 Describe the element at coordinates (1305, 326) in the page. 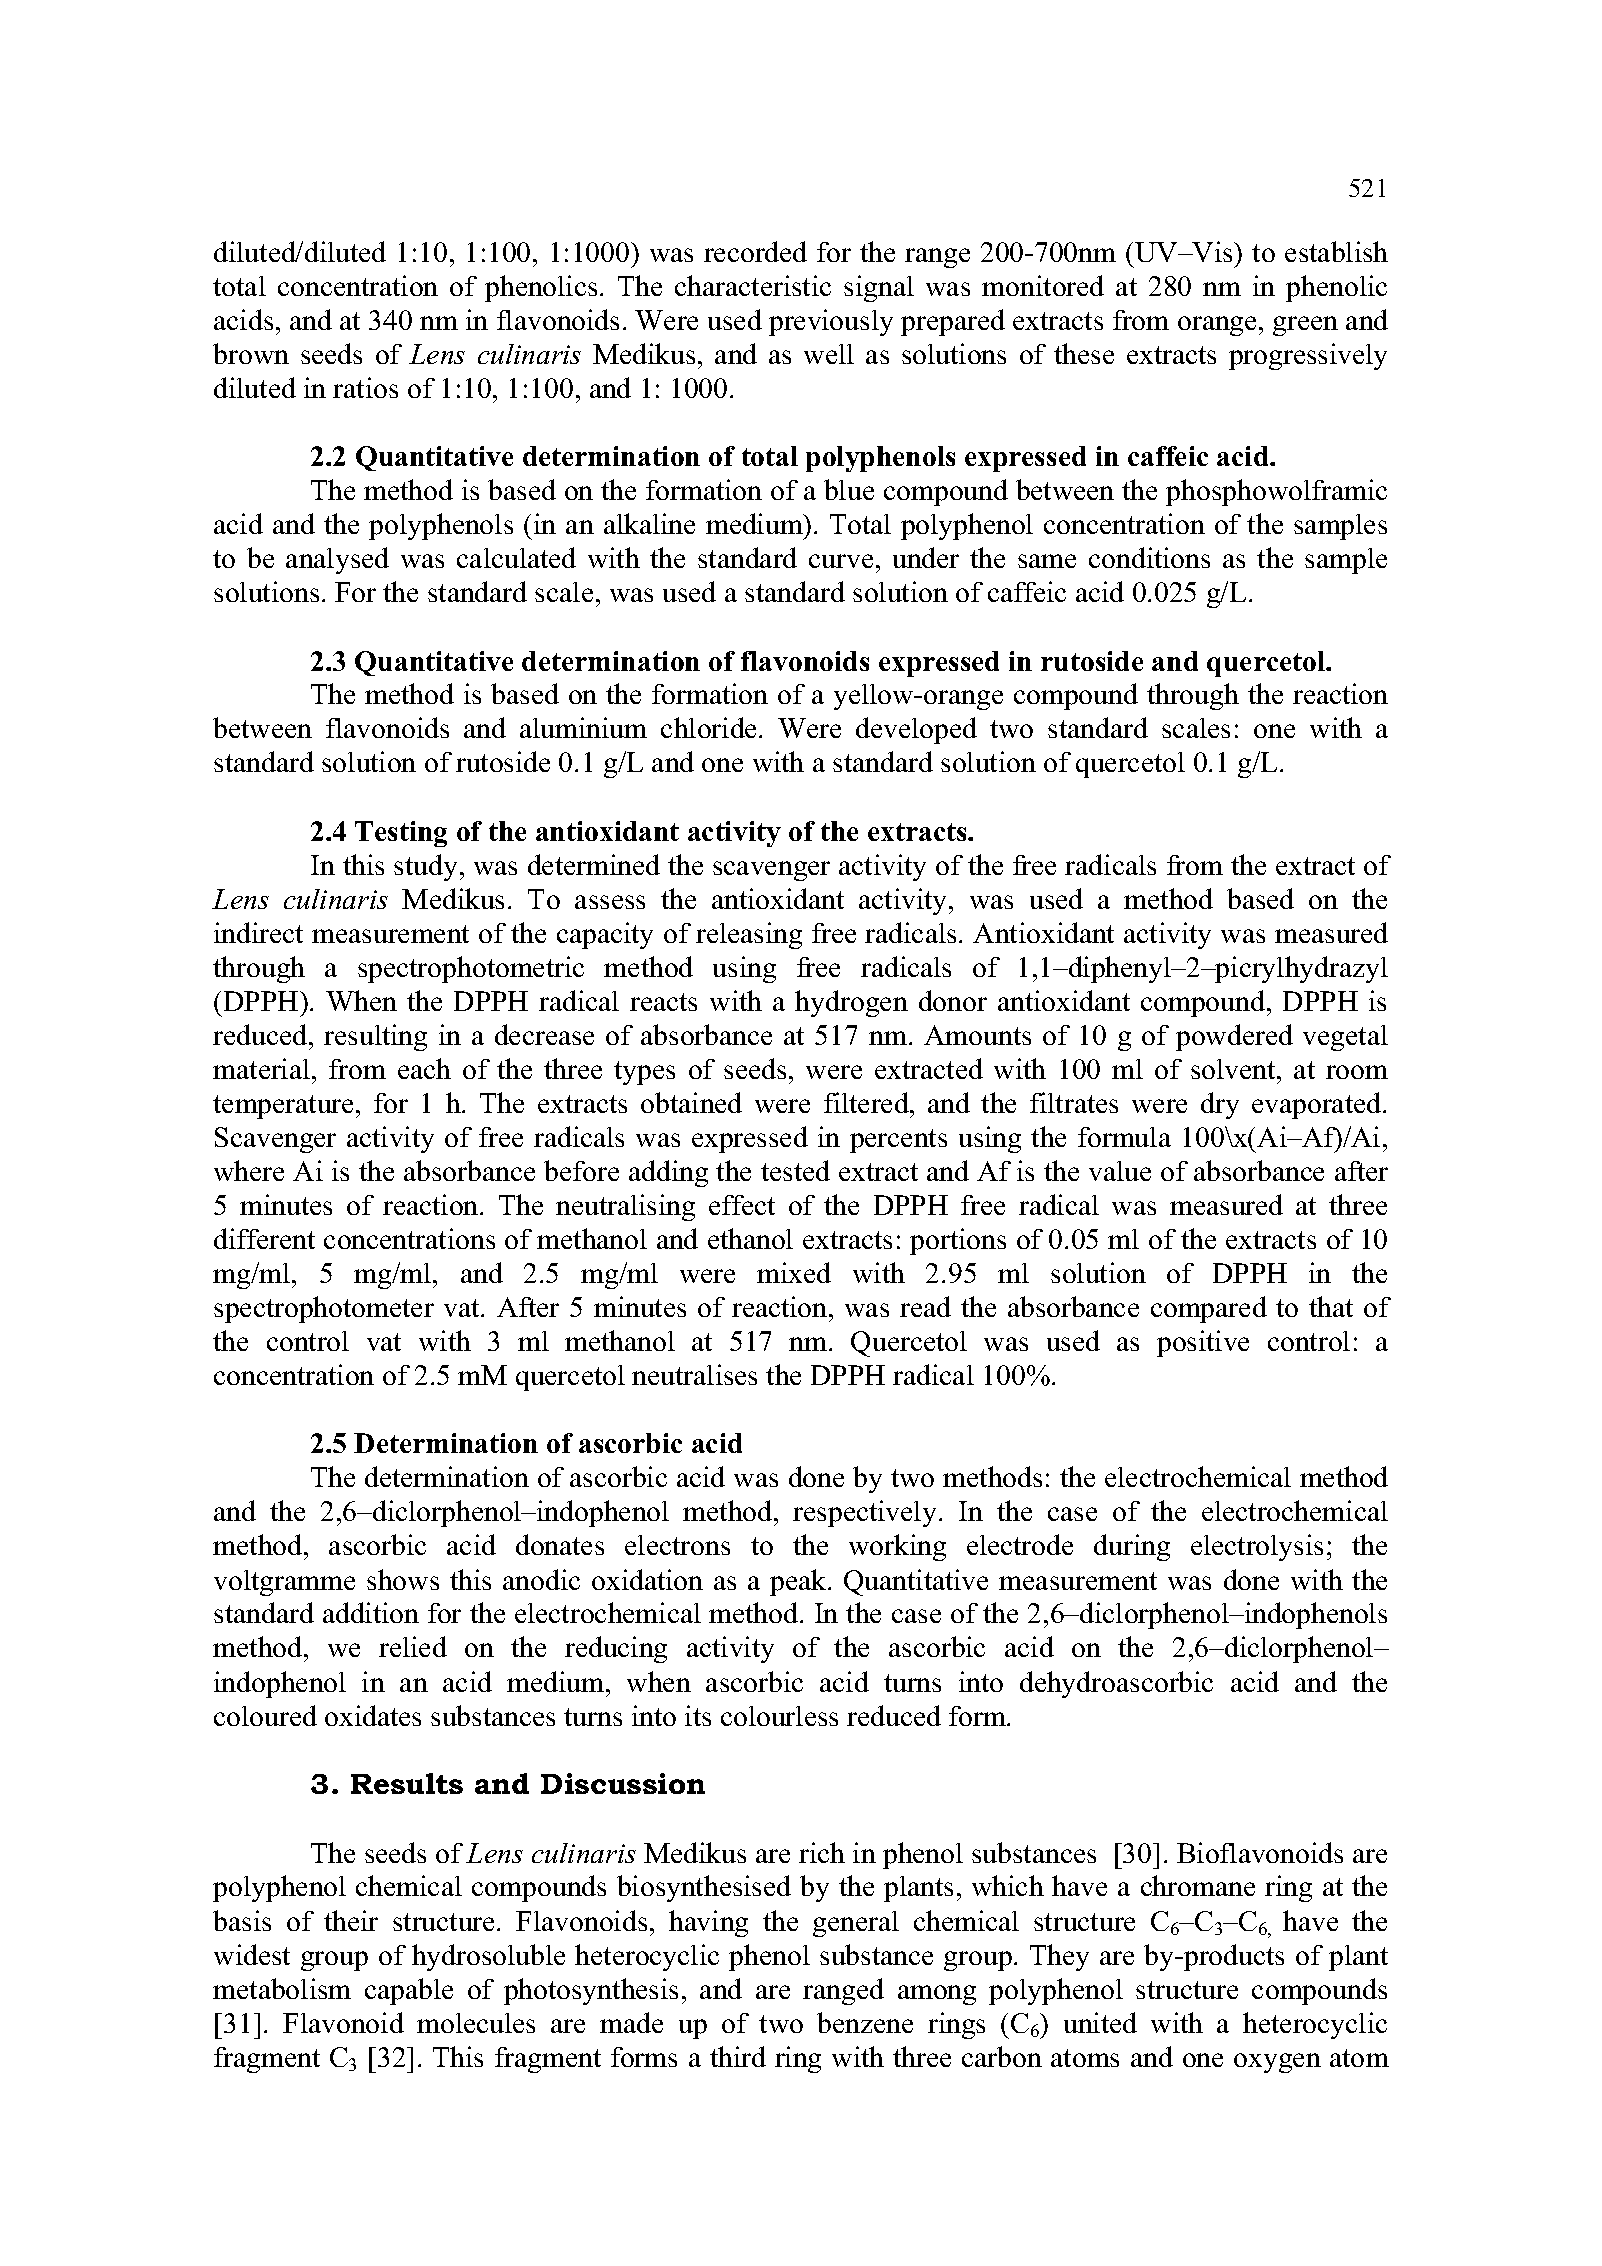

I see `green` at that location.
